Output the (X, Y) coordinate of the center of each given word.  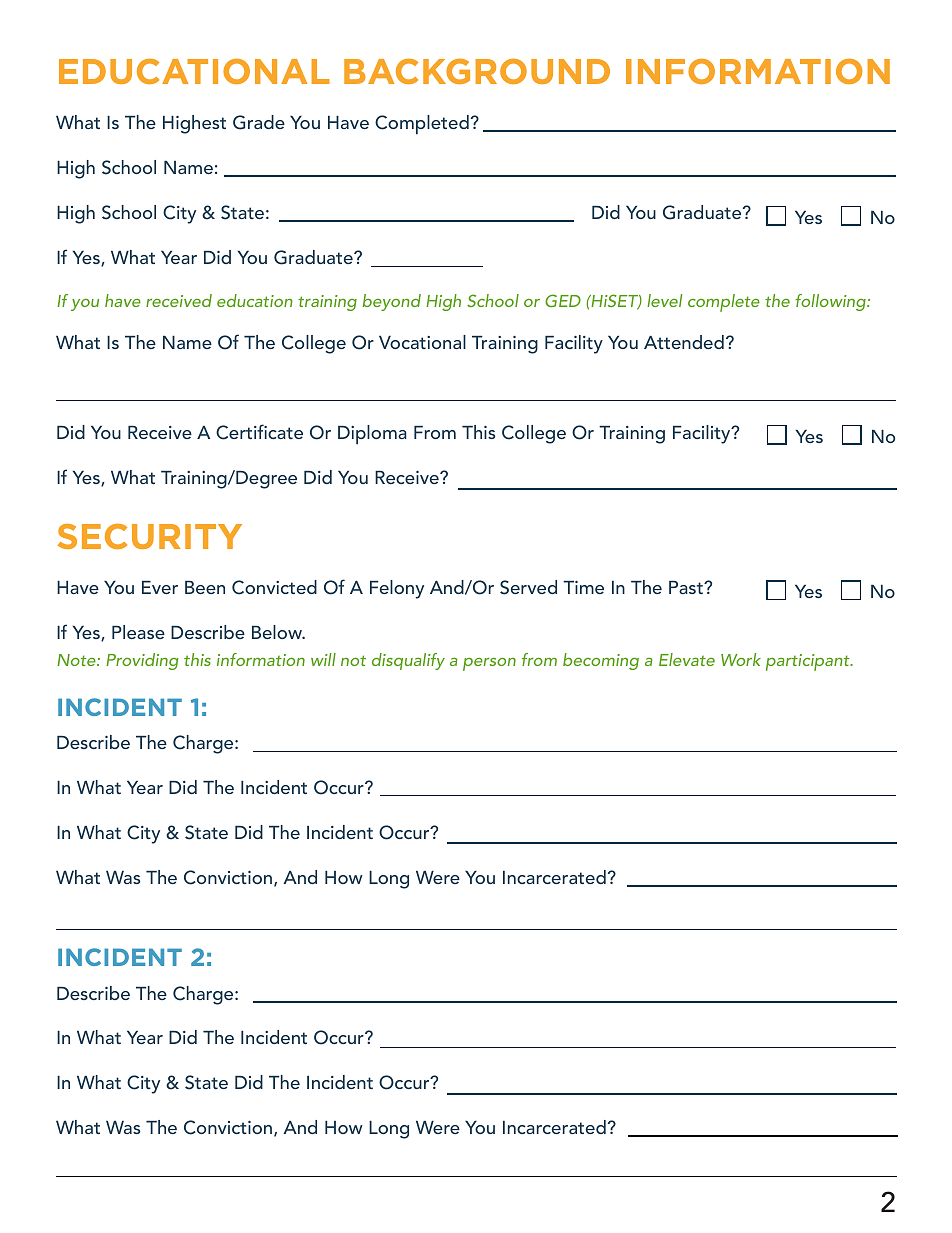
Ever (160, 587)
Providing (142, 661)
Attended (684, 342)
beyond (392, 302)
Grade (259, 122)
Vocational (422, 342)
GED (563, 300)
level (664, 300)
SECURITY (150, 536)
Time (583, 587)
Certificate (259, 432)
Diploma (372, 435)
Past (687, 587)
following (831, 302)
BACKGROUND (477, 71)
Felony (397, 589)
